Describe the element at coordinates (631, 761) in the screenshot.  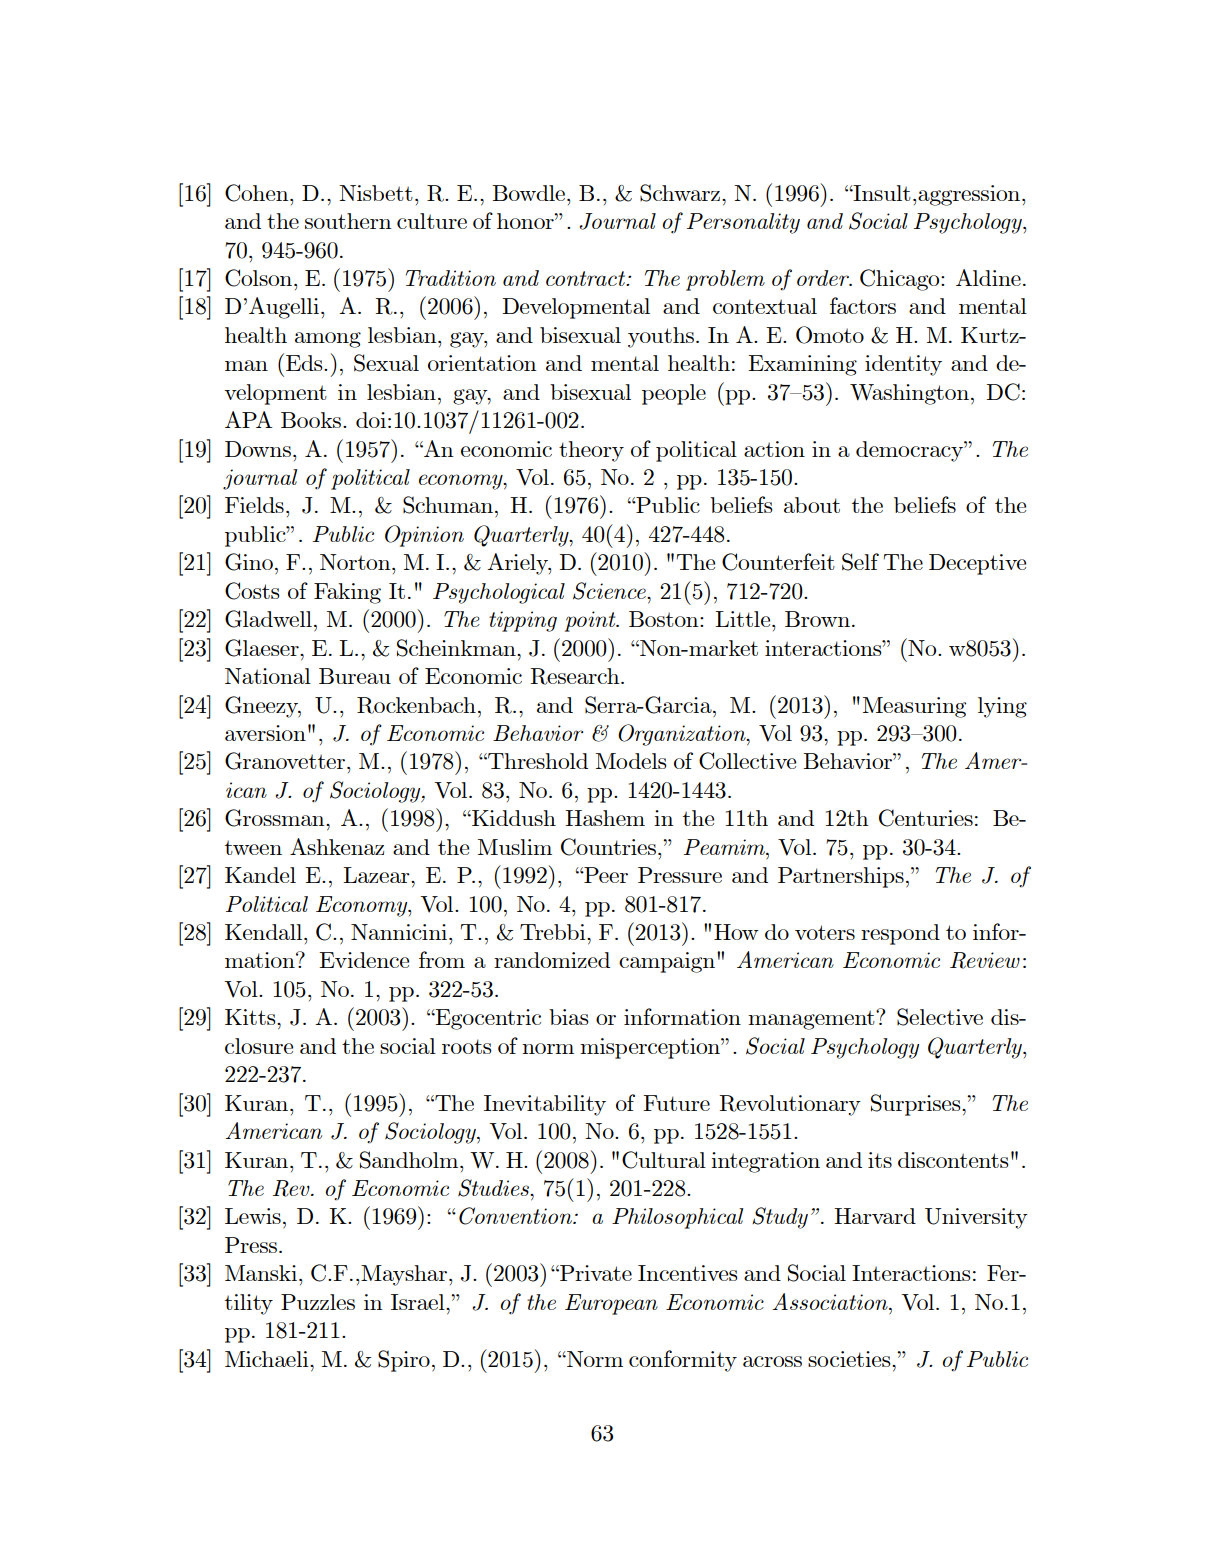
I see `Models` at that location.
